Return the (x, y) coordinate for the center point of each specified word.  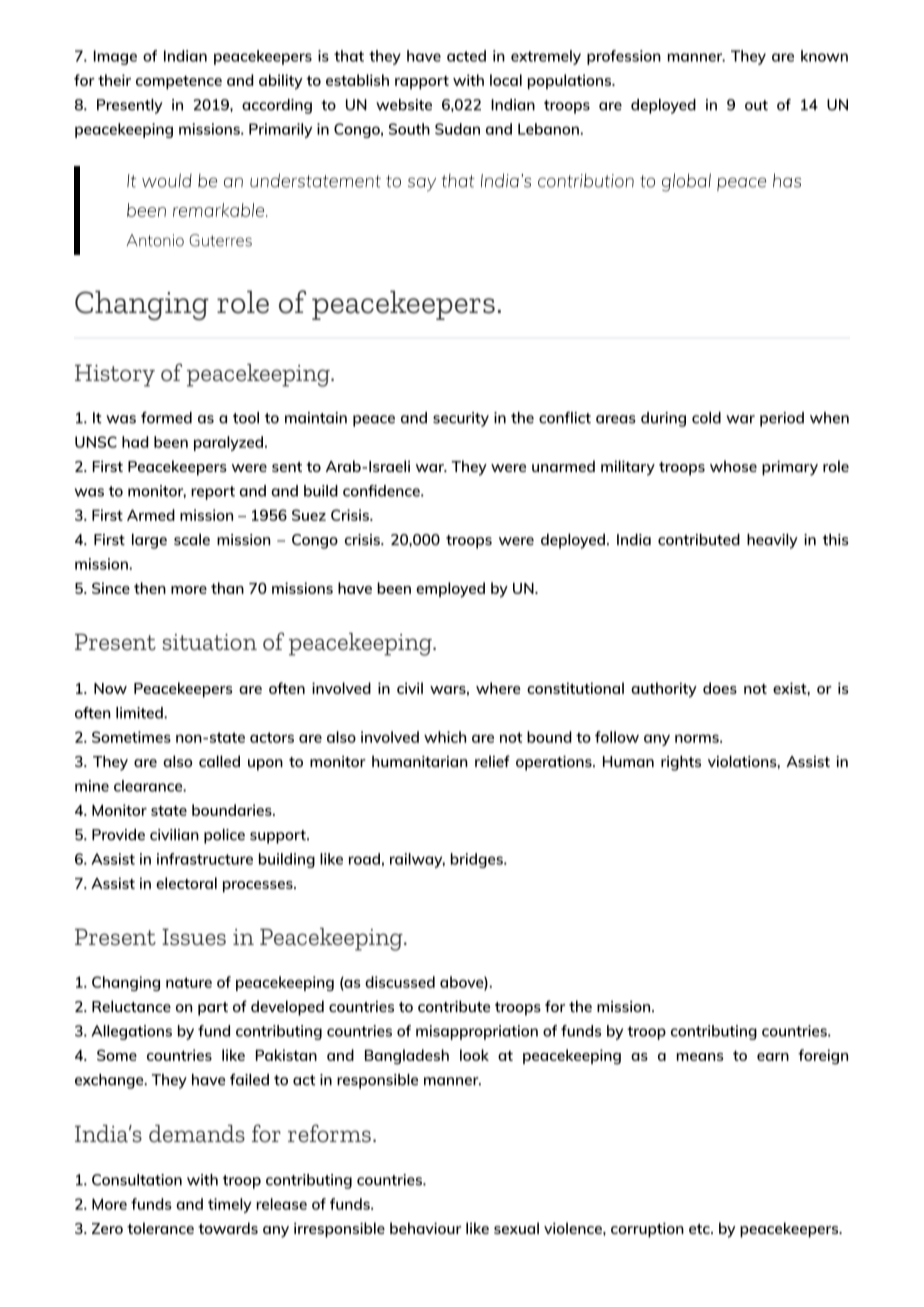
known (824, 56)
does (720, 688)
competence (179, 82)
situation (209, 642)
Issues (194, 937)
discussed (400, 982)
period (782, 419)
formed (166, 418)
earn (773, 1057)
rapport (422, 82)
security (461, 419)
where (498, 688)
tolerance (160, 1228)
